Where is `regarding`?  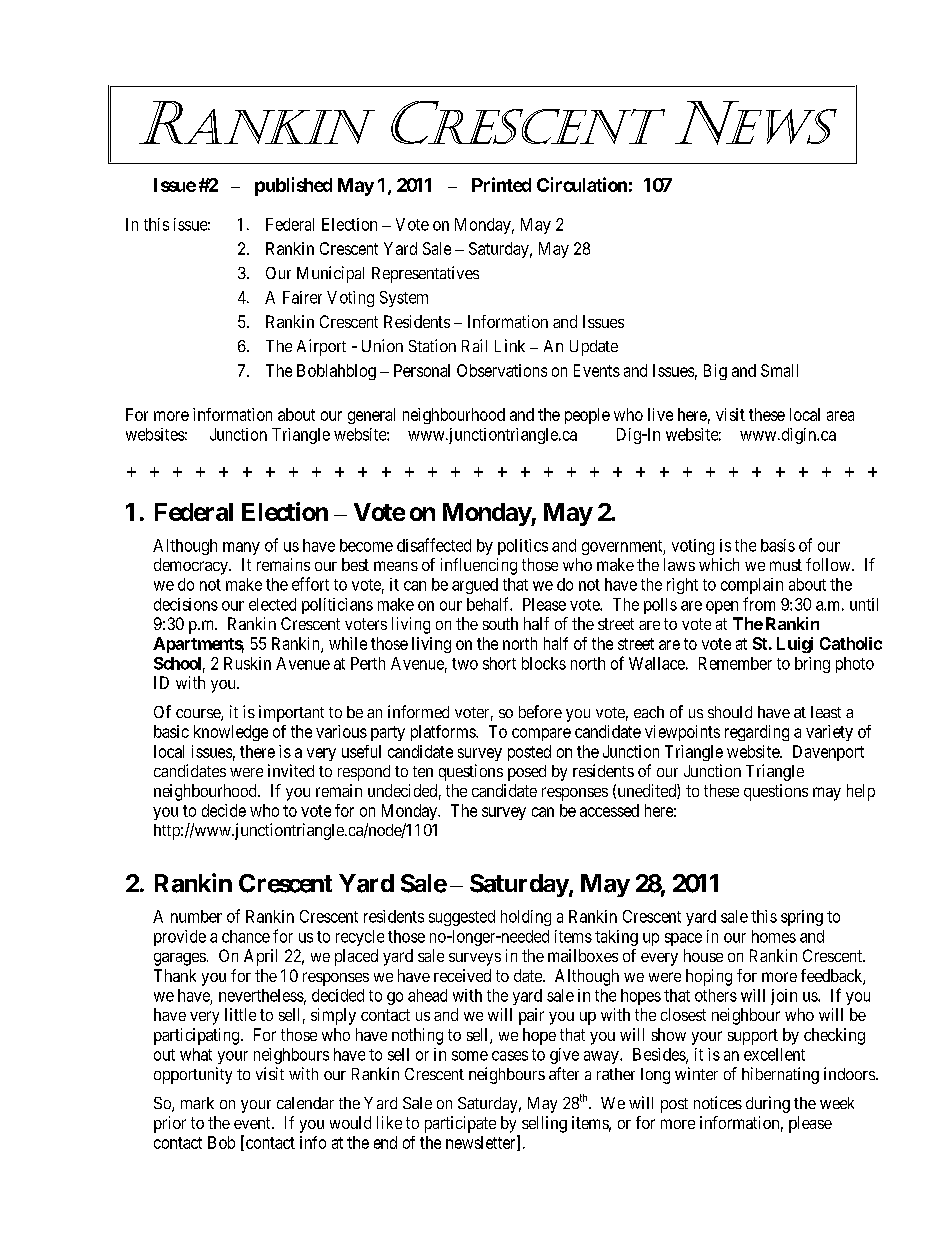 regarding is located at coordinates (757, 733).
